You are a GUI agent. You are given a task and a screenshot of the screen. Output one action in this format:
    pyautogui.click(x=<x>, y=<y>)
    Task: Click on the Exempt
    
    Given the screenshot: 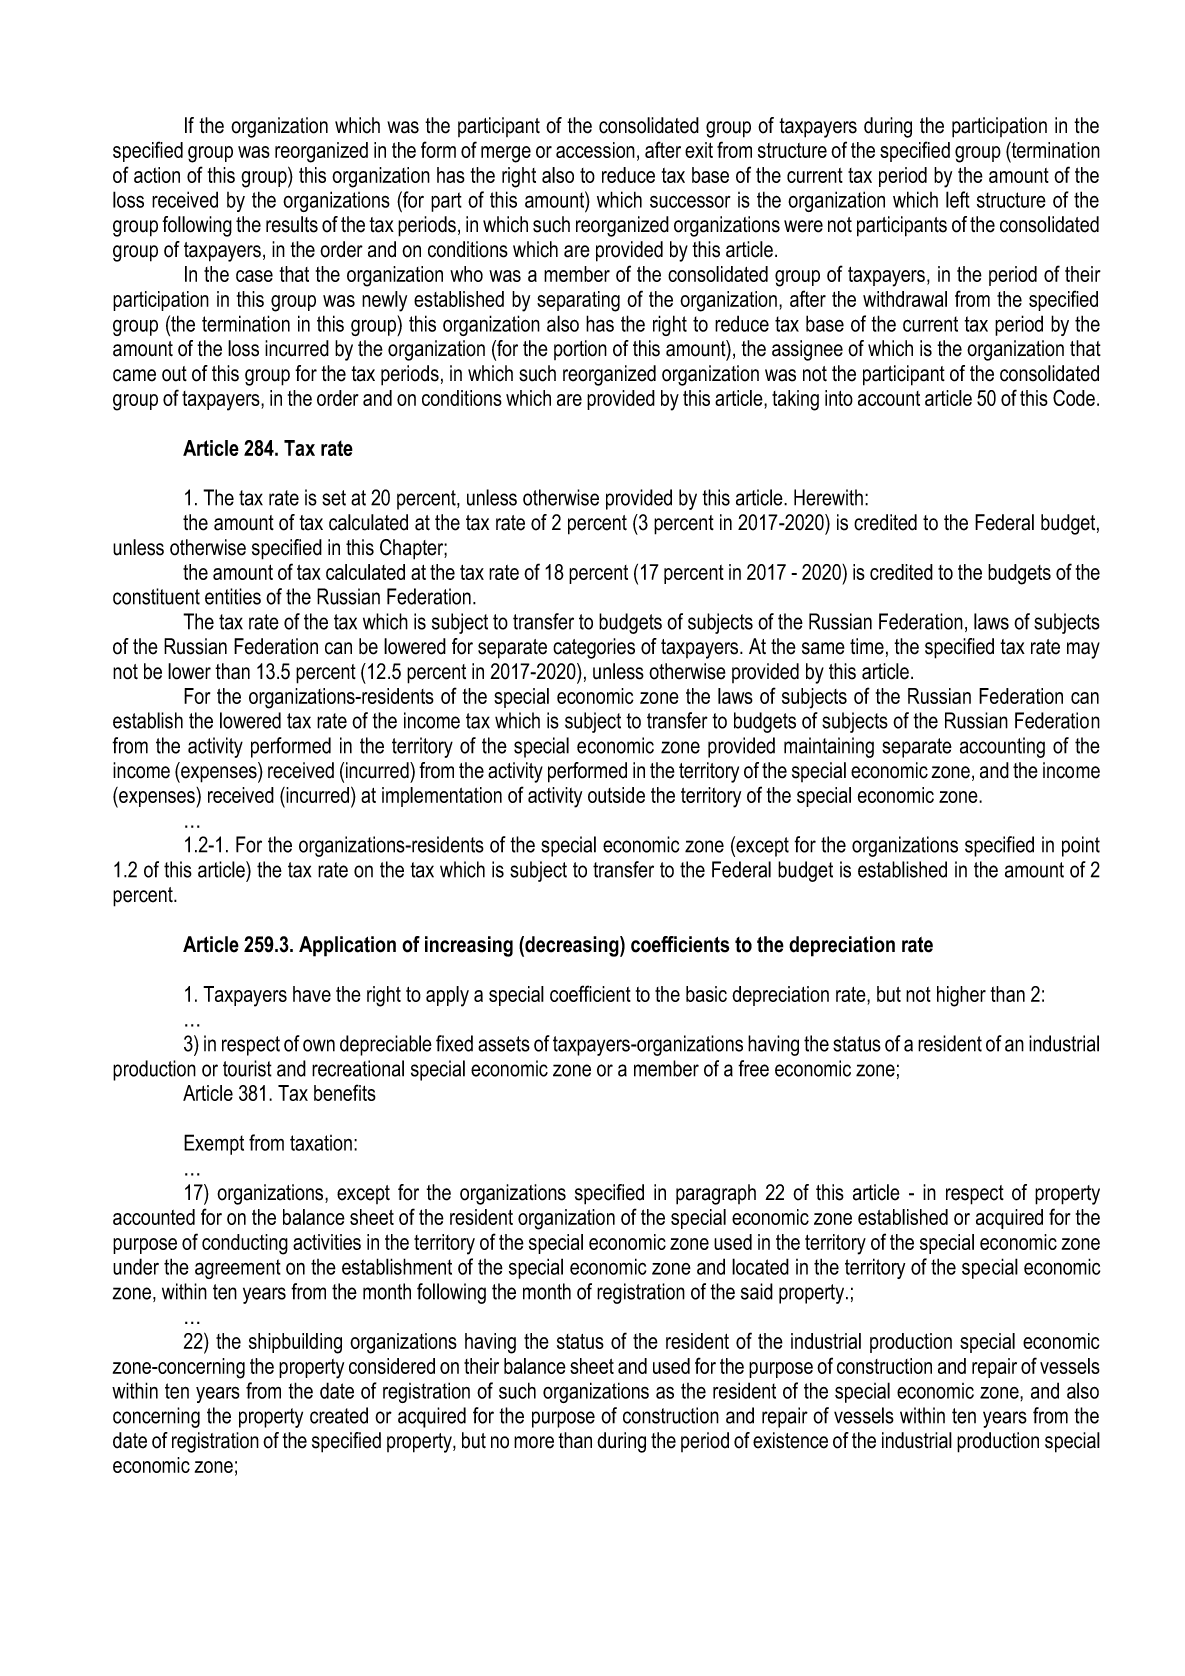 What is the action you would take?
    pyautogui.click(x=214, y=1144)
